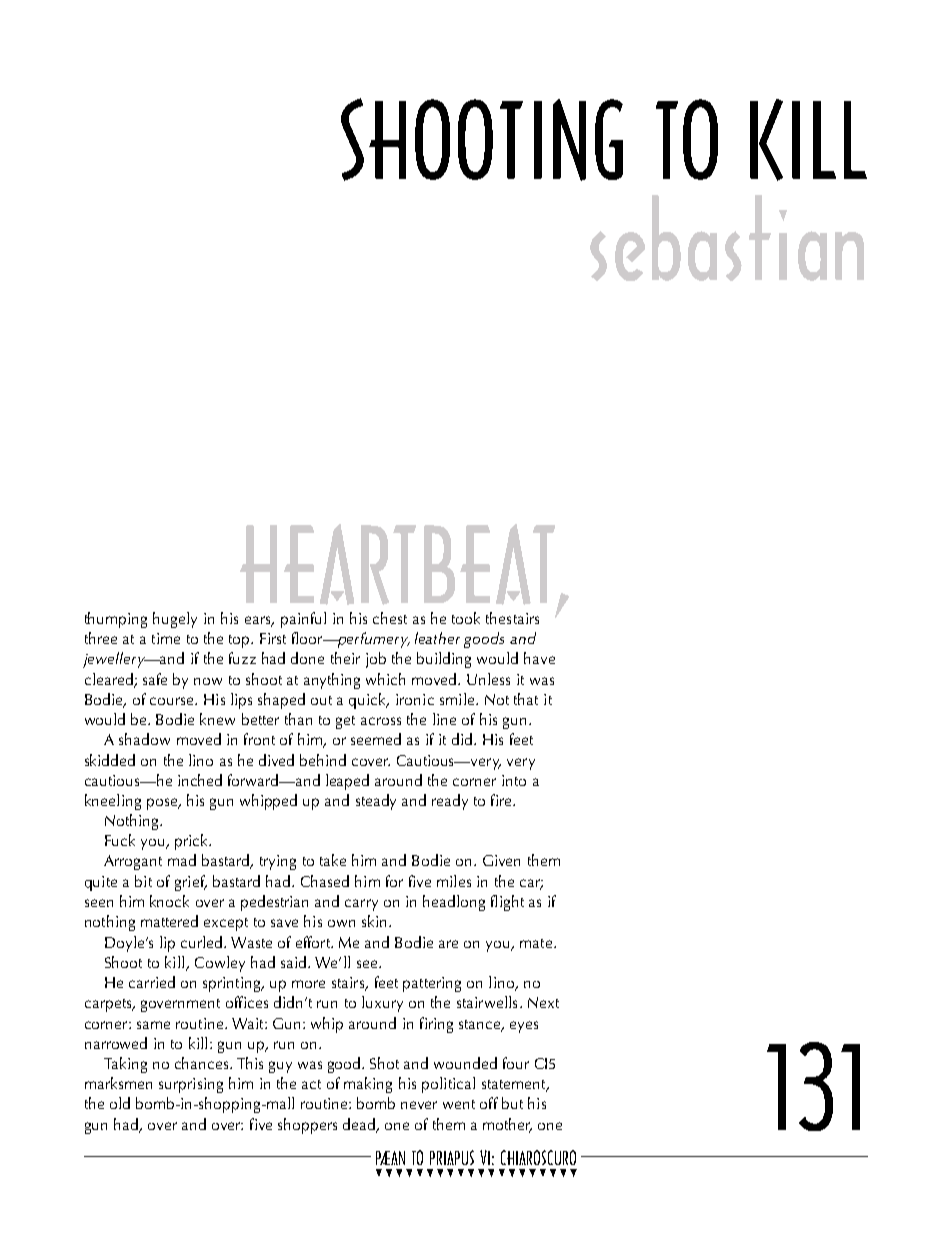 The width and height of the screenshot is (952, 1233). Describe the element at coordinates (390, 618) in the screenshot. I see `chest` at that location.
